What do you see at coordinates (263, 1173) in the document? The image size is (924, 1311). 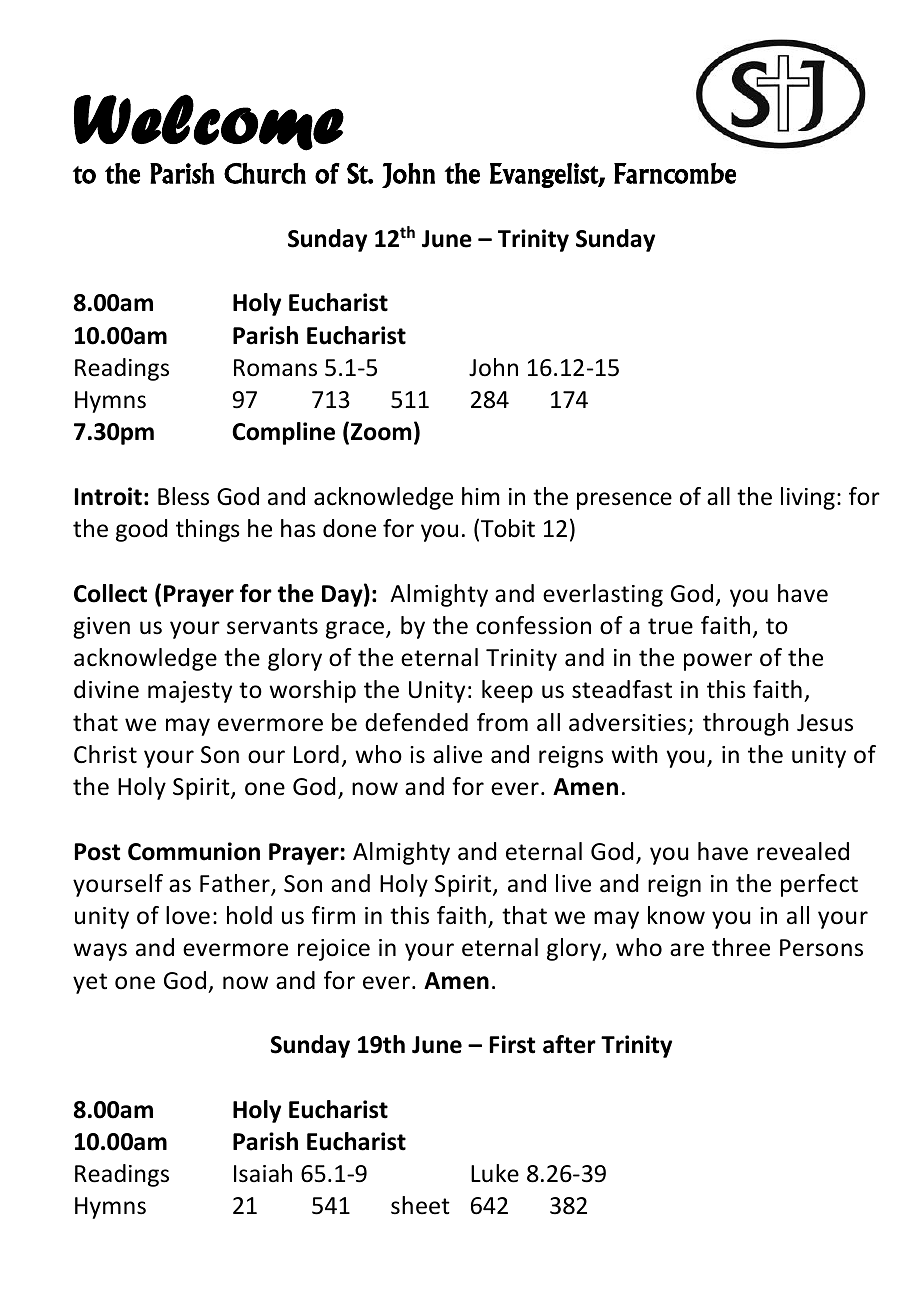 I see `Isaiah` at bounding box center [263, 1173].
